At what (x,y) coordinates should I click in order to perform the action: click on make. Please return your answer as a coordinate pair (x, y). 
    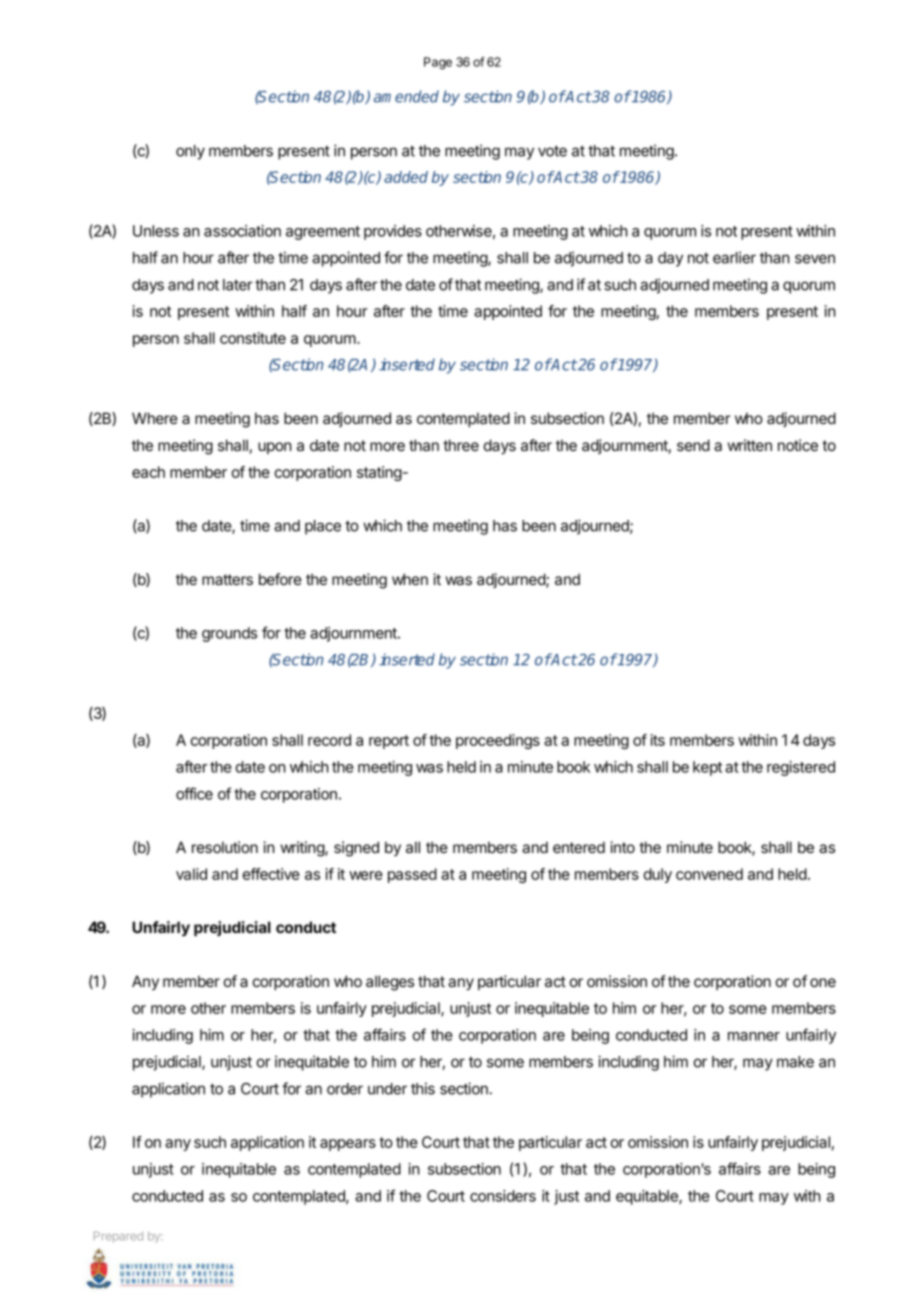
    Looking at the image, I should click on (795, 1062).
